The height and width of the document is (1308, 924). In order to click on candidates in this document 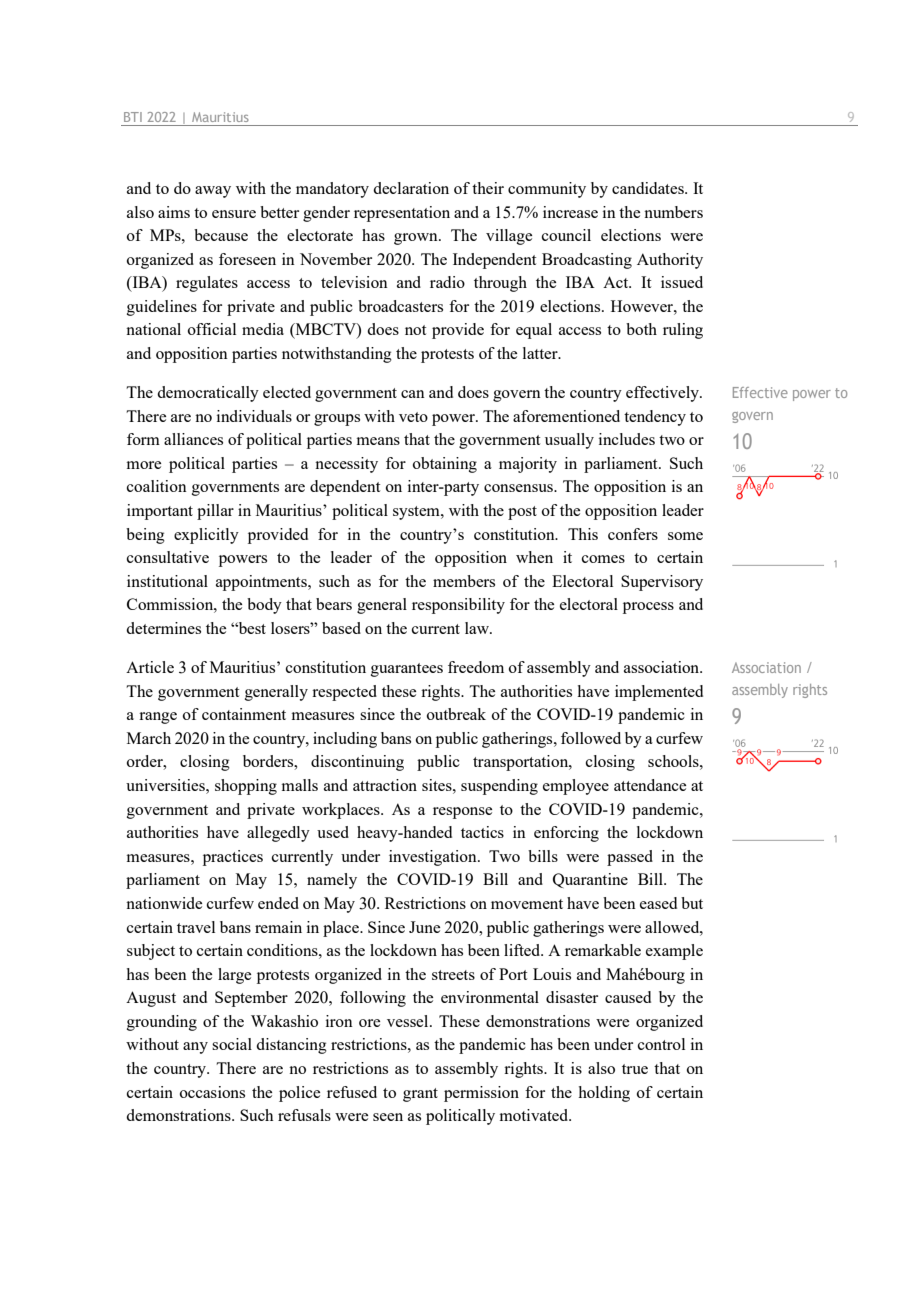, I will do `click(649, 188)`.
